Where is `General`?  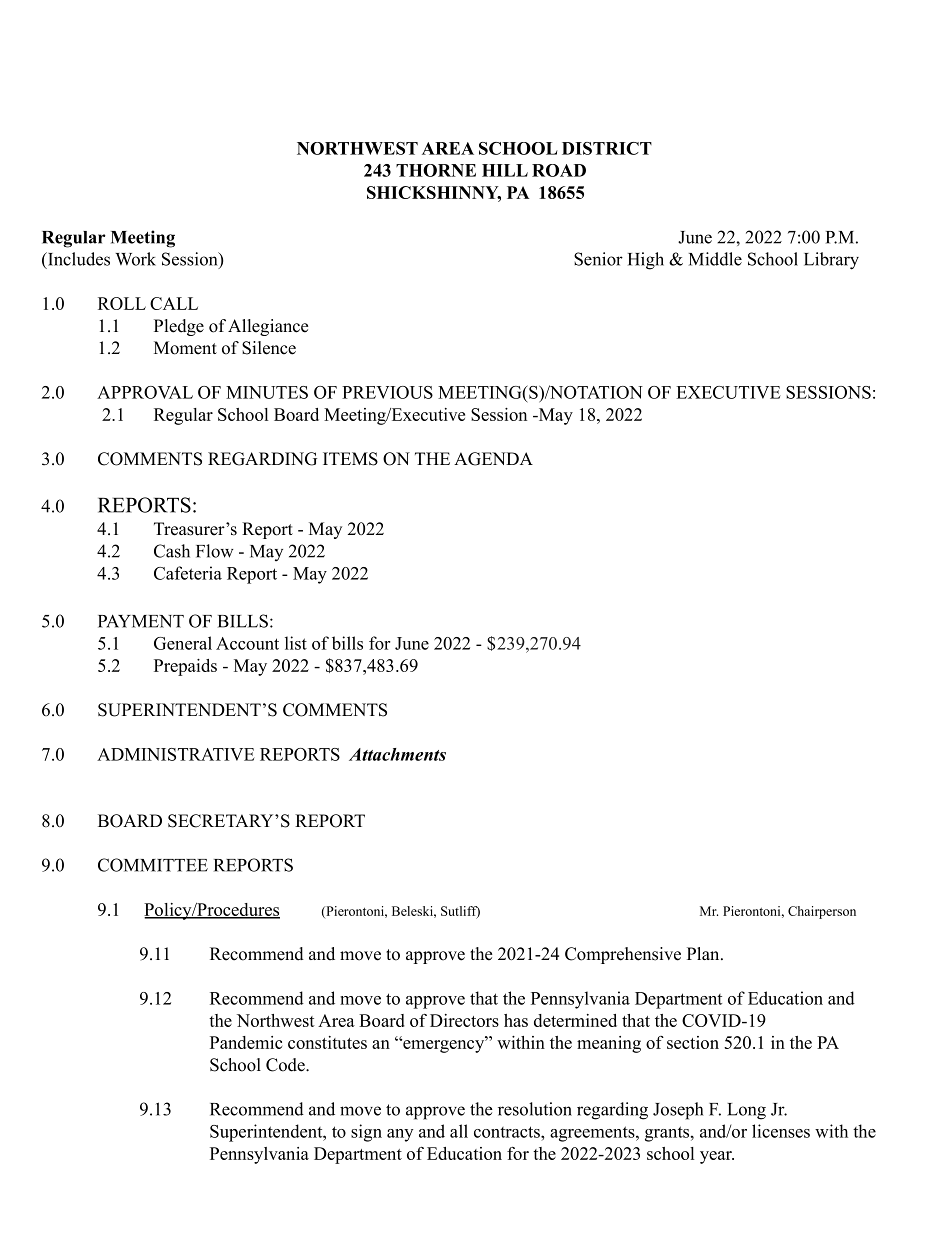
General is located at coordinates (183, 643).
